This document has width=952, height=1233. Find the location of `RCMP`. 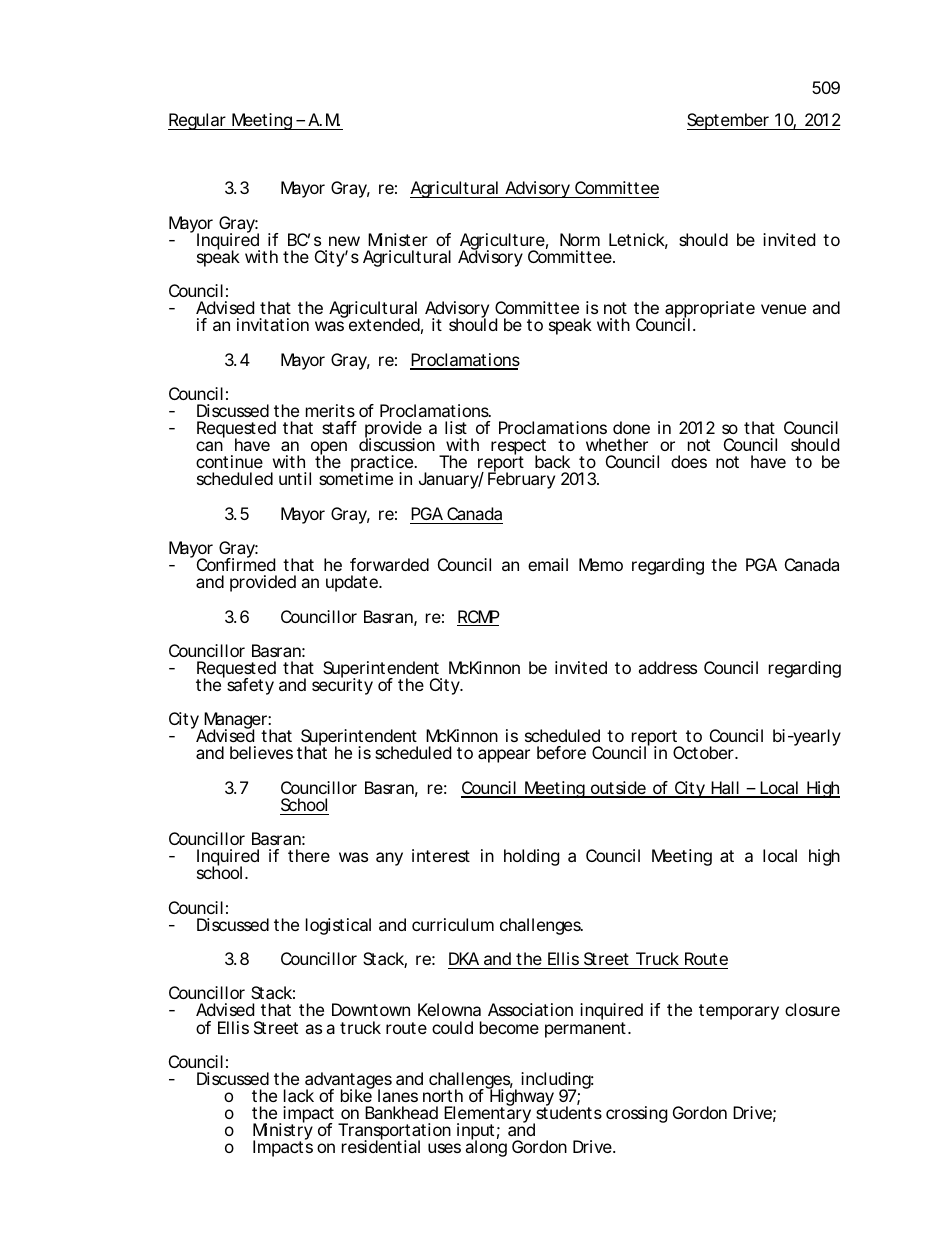

RCMP is located at coordinates (478, 618).
